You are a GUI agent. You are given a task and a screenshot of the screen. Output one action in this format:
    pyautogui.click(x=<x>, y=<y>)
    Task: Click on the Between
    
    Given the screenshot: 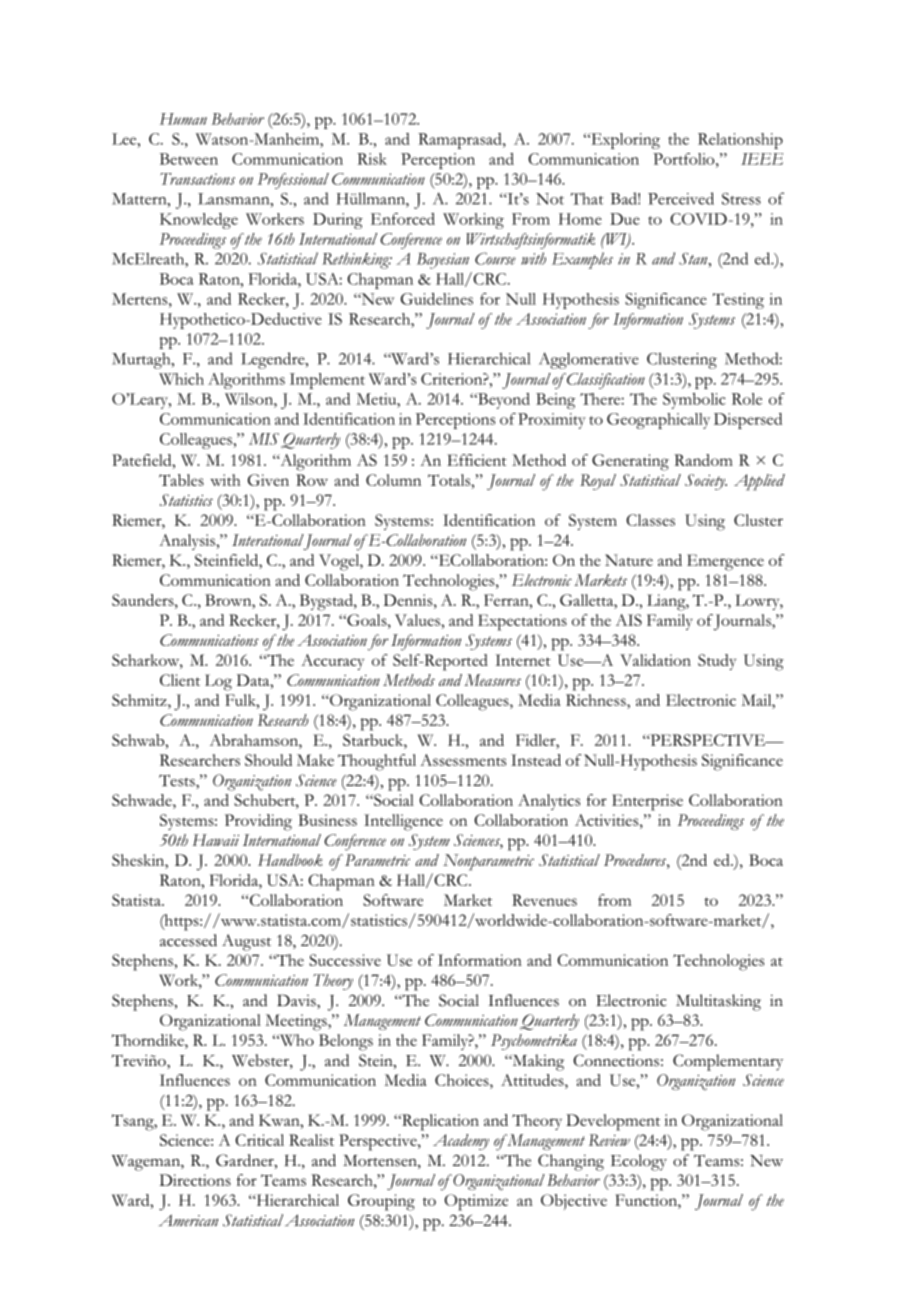 What is the action you would take?
    pyautogui.click(x=189, y=159)
